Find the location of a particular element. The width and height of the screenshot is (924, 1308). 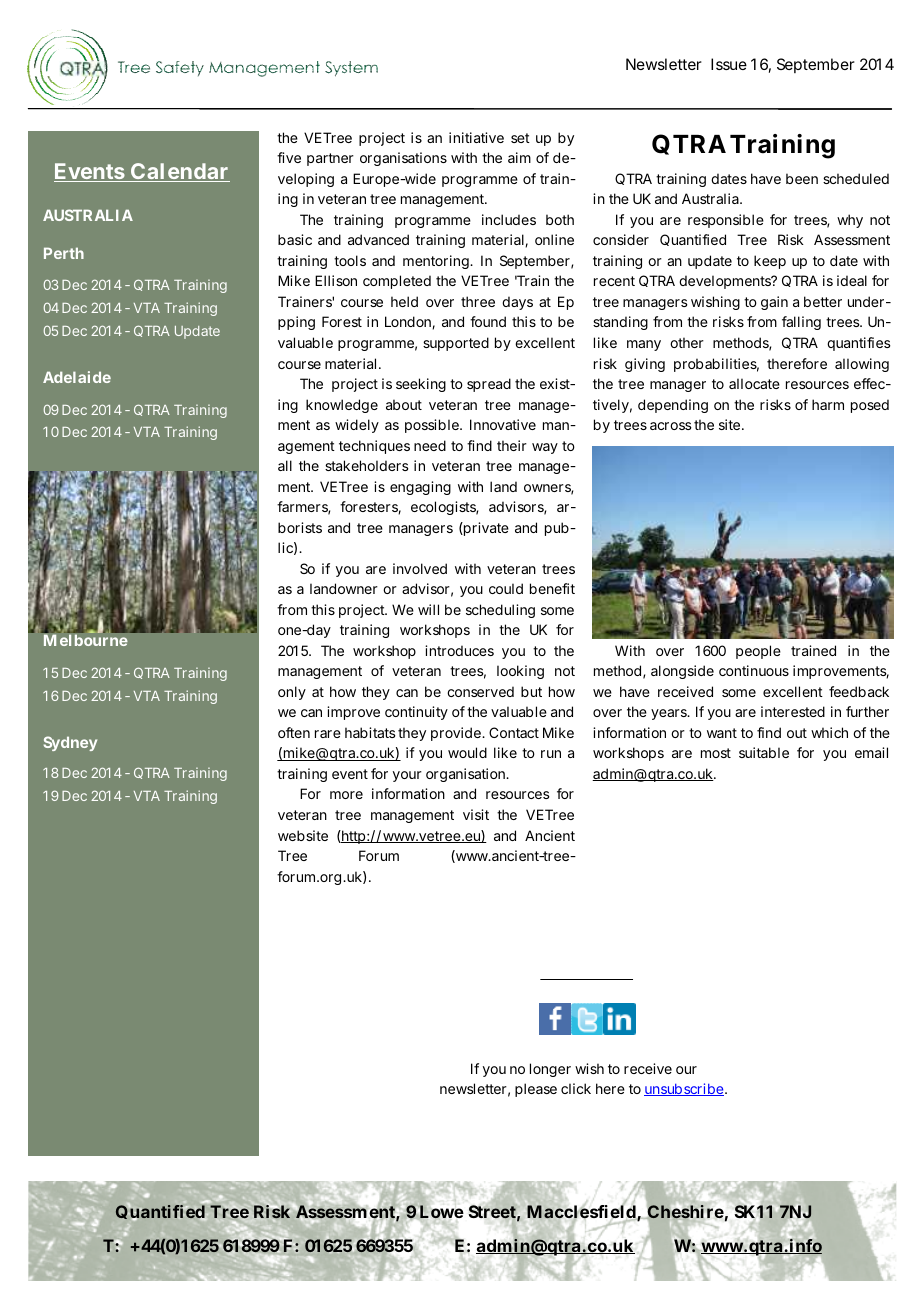

five is located at coordinates (289, 157).
